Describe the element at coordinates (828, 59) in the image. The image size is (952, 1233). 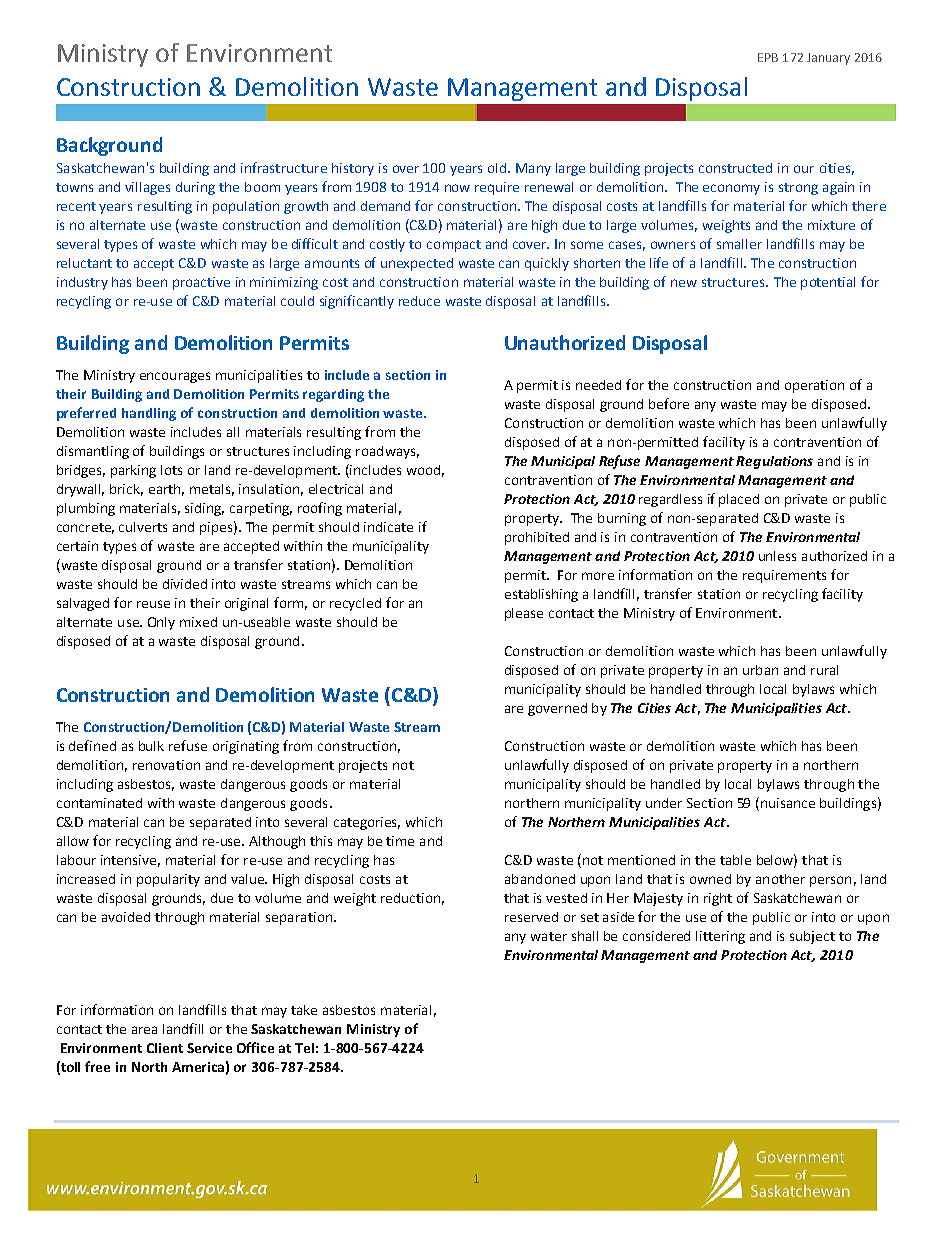
I see `January` at that location.
